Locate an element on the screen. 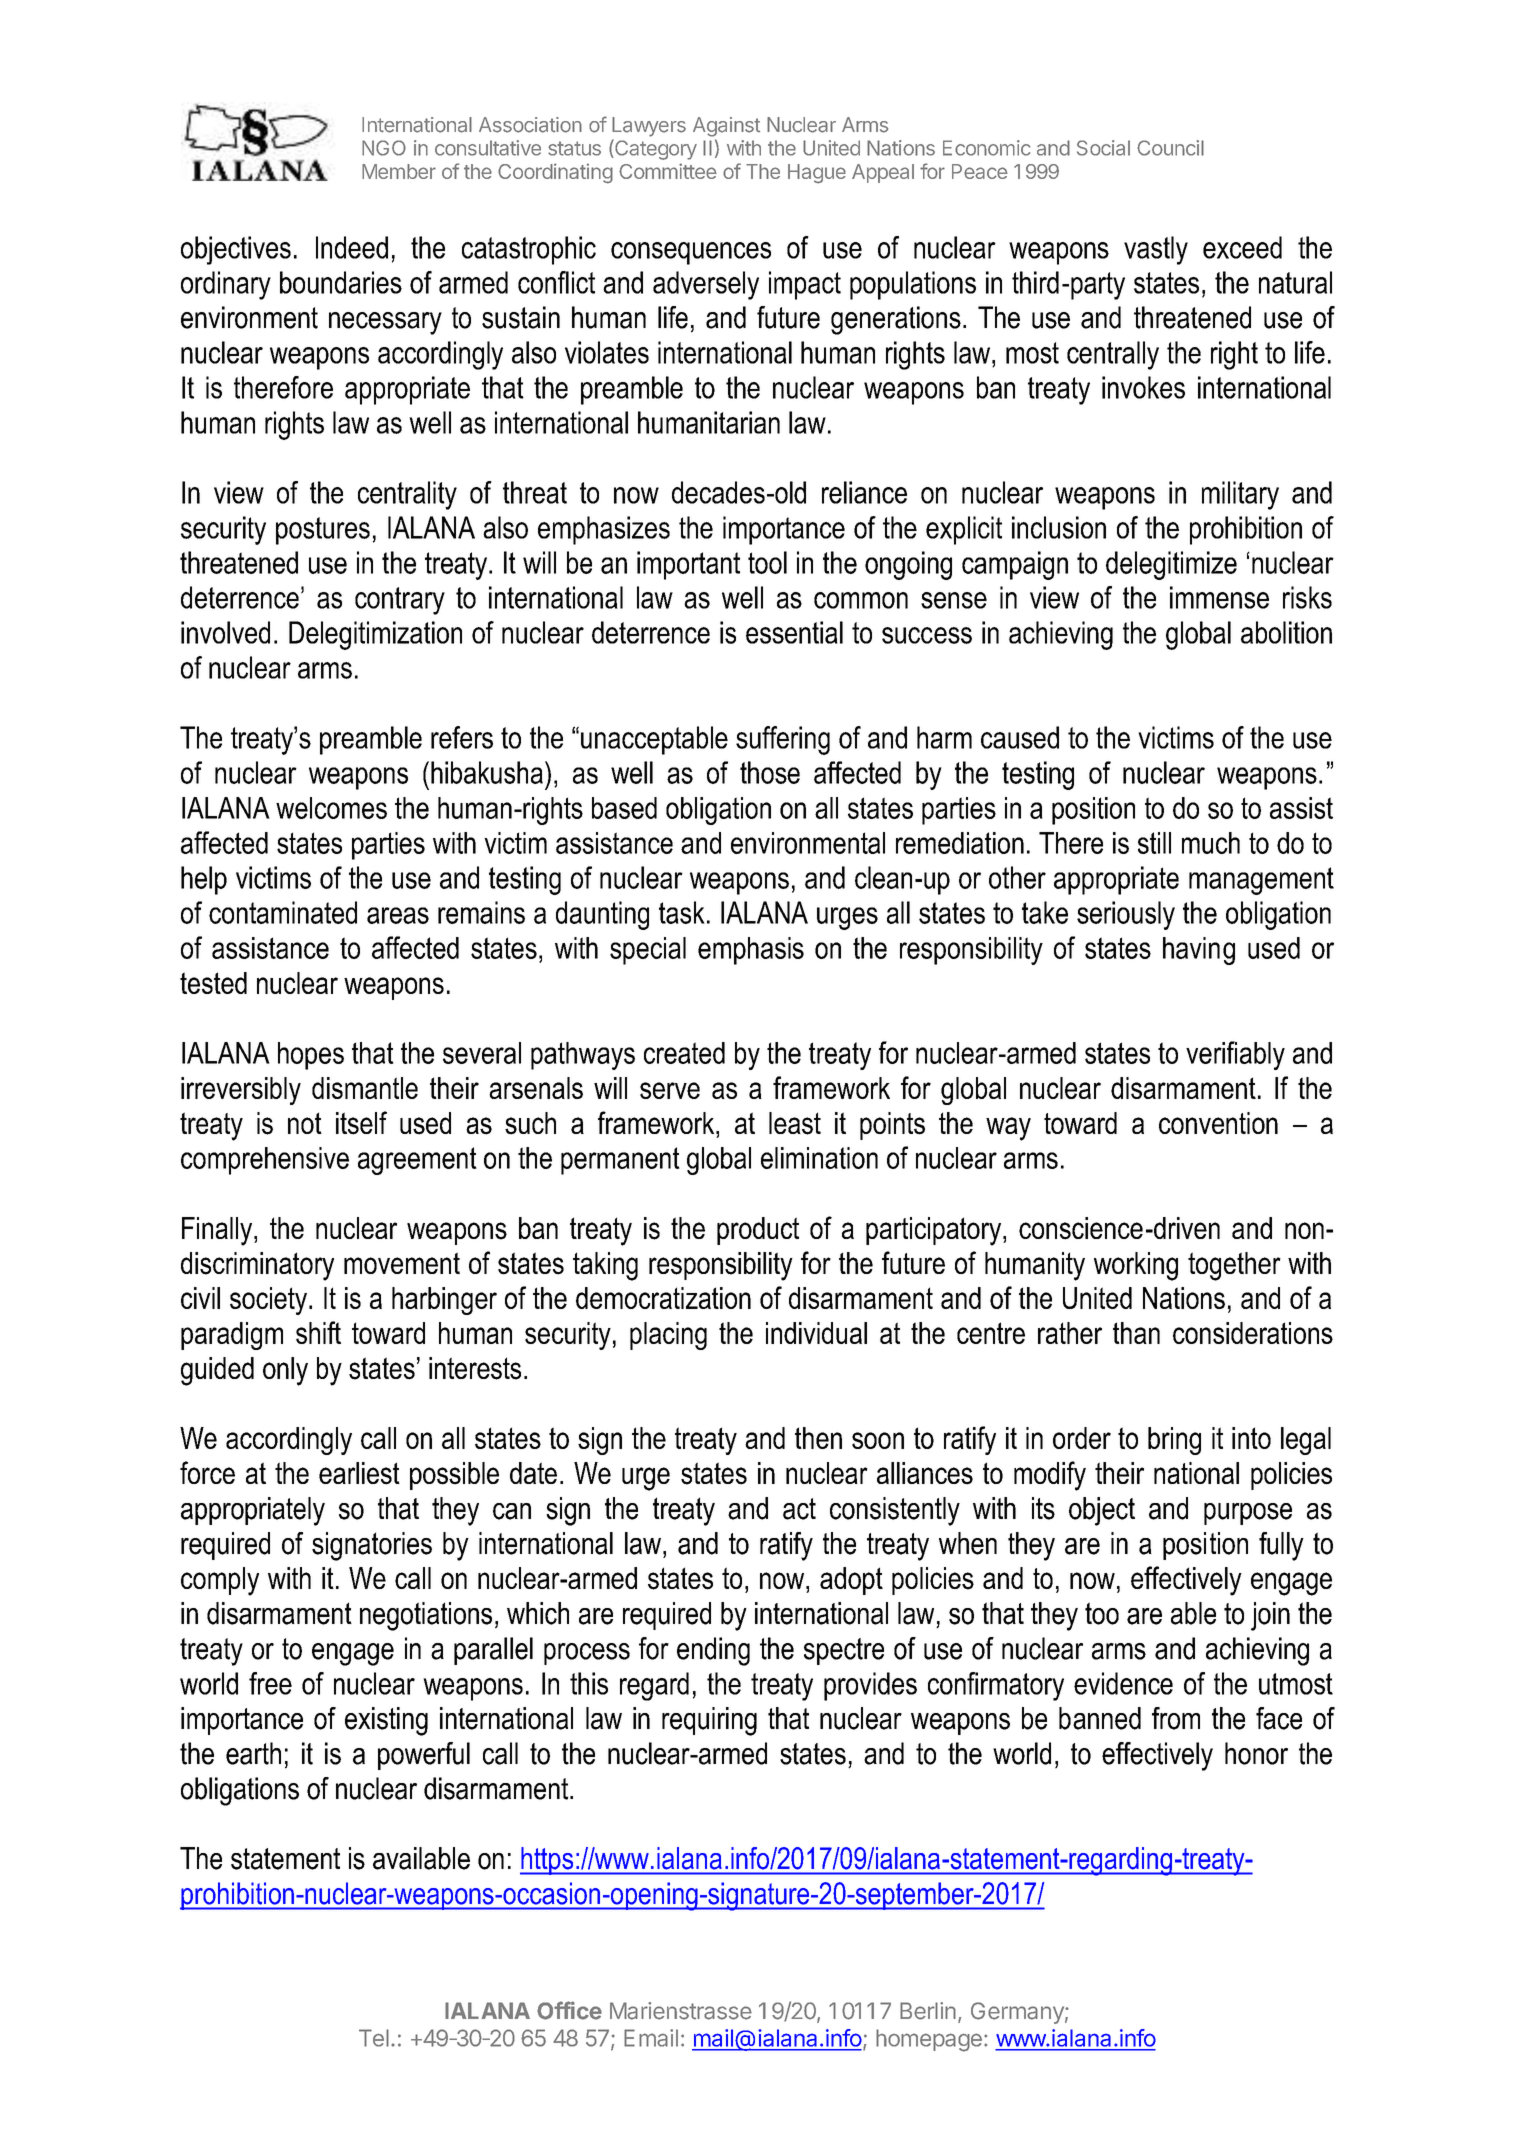 This screenshot has height=2141, width=1514. Hague is located at coordinates (817, 174).
